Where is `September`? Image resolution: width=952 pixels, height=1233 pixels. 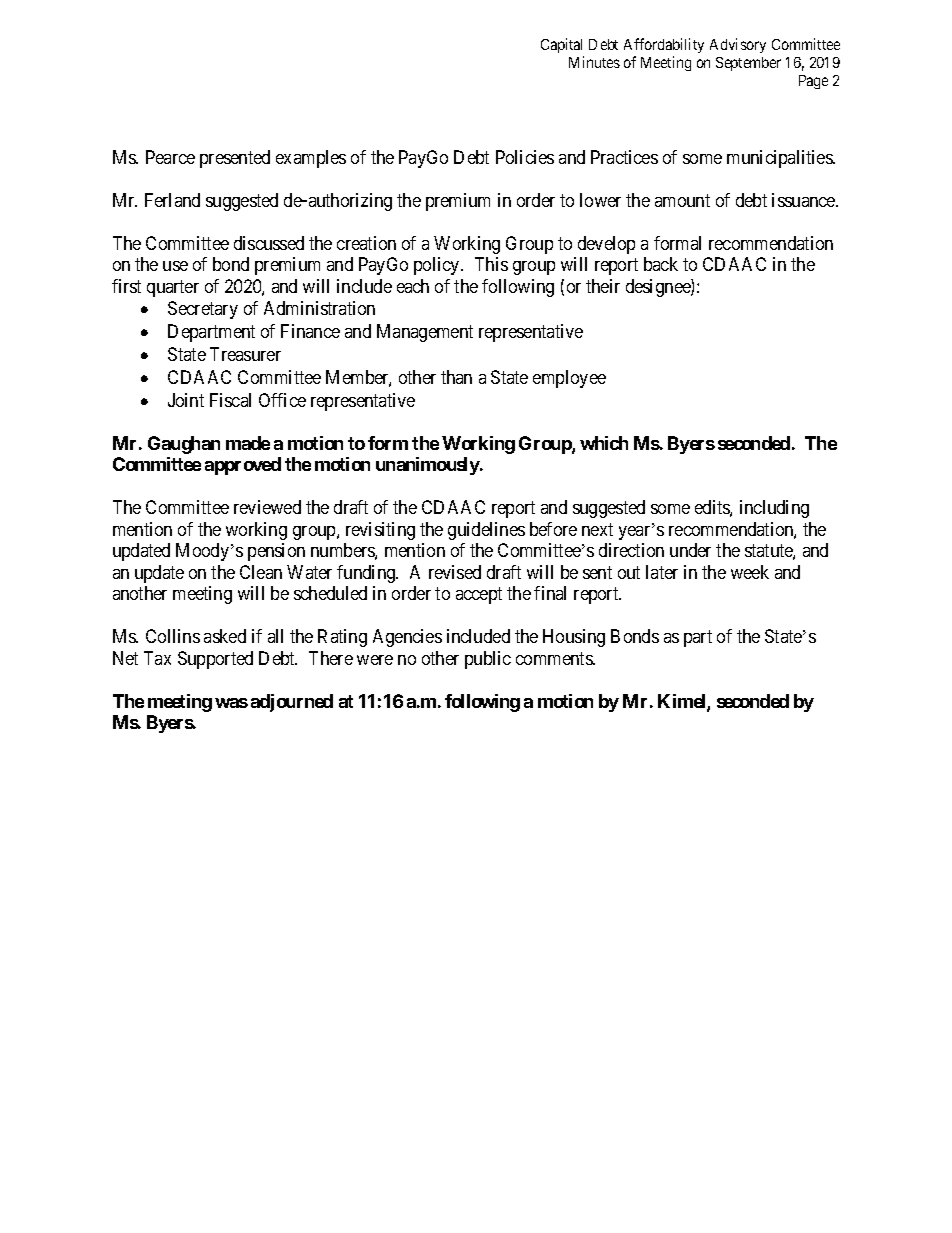 September is located at coordinates (748, 64).
